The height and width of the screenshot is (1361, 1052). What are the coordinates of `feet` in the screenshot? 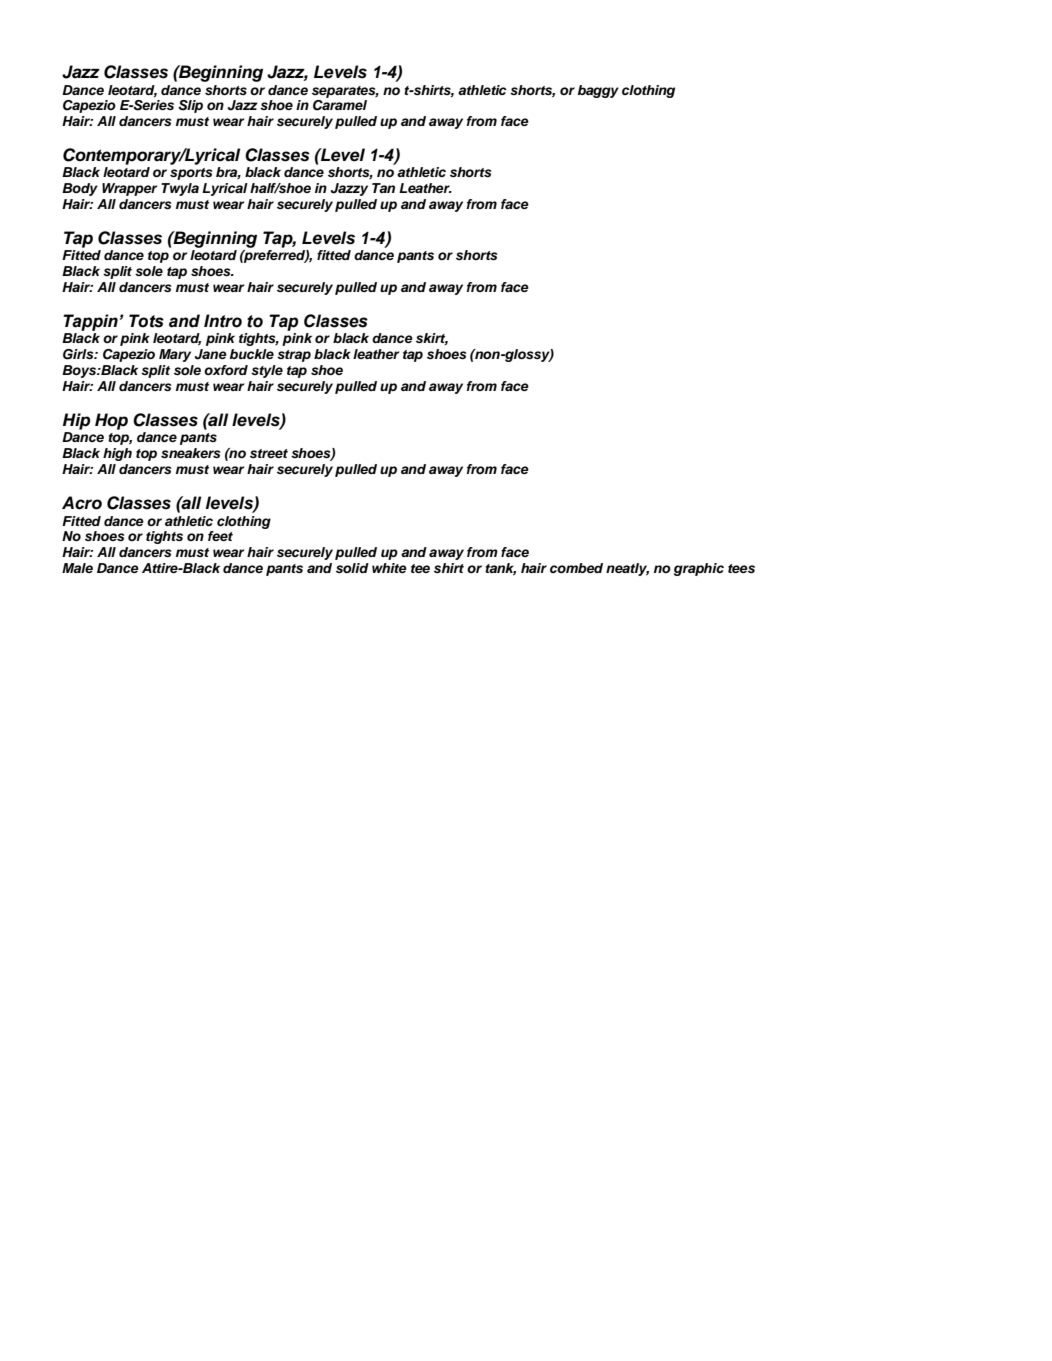 It's located at (220, 536).
